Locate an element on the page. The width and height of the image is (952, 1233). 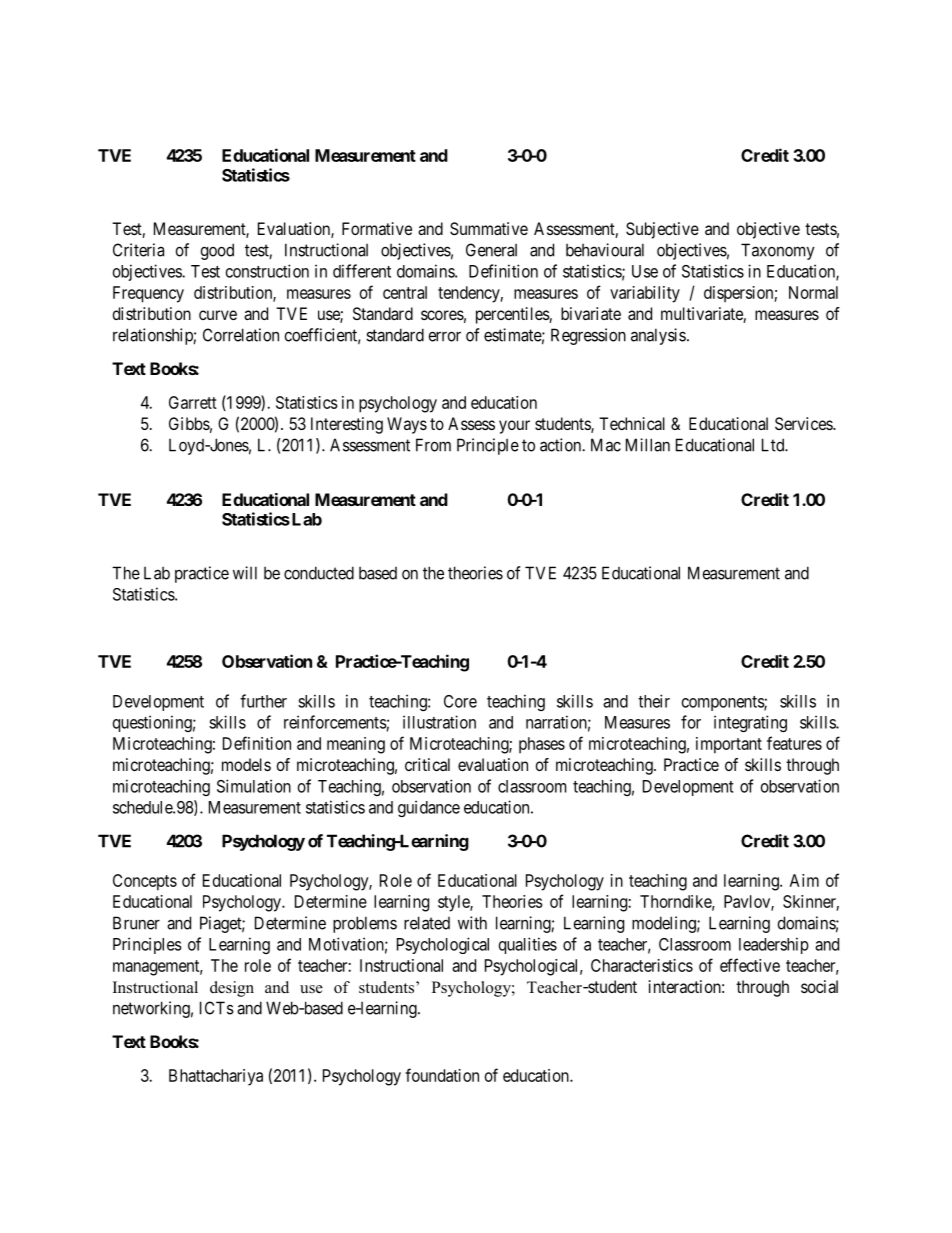
Services is located at coordinates (804, 423).
